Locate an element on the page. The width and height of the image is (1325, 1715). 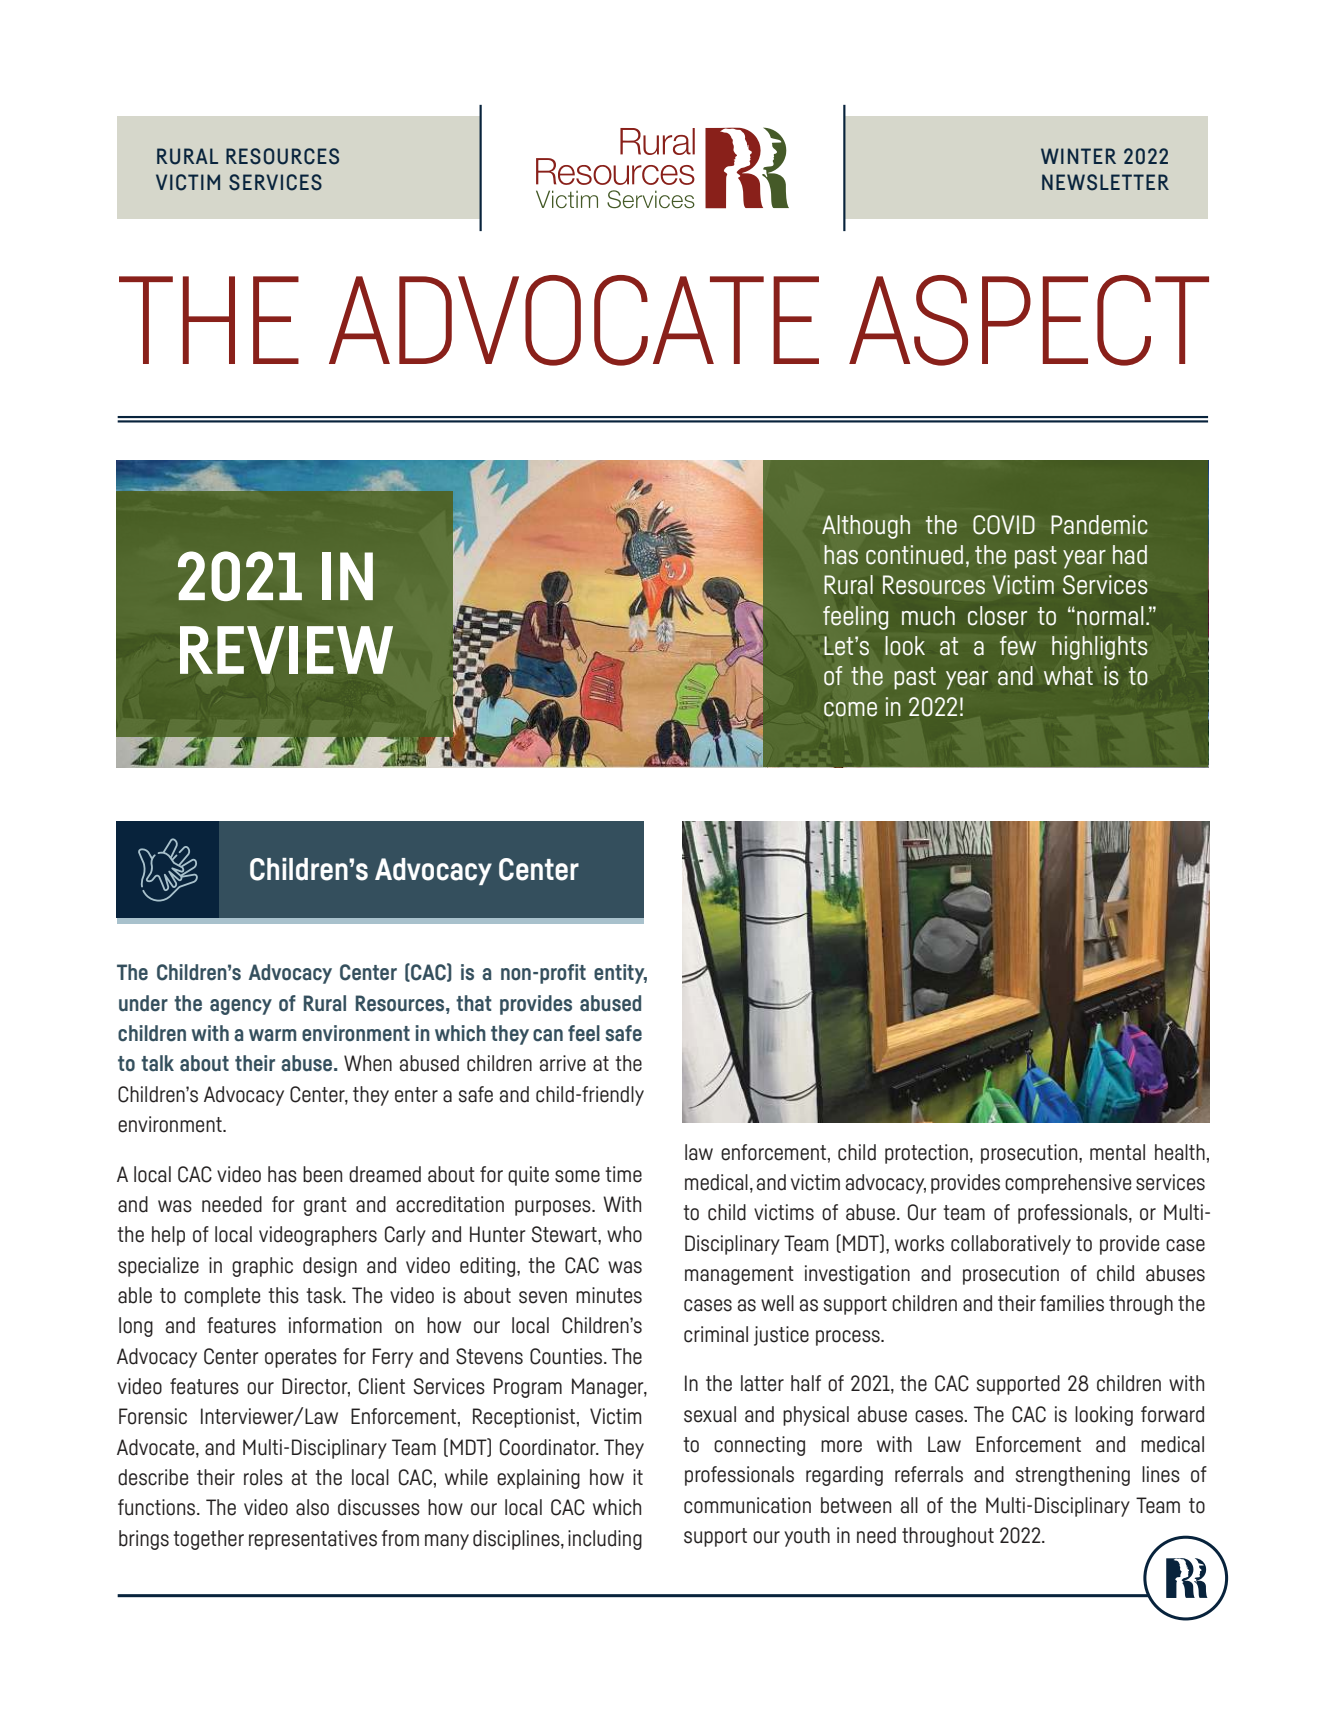
comprehensive is located at coordinates (1068, 1184).
